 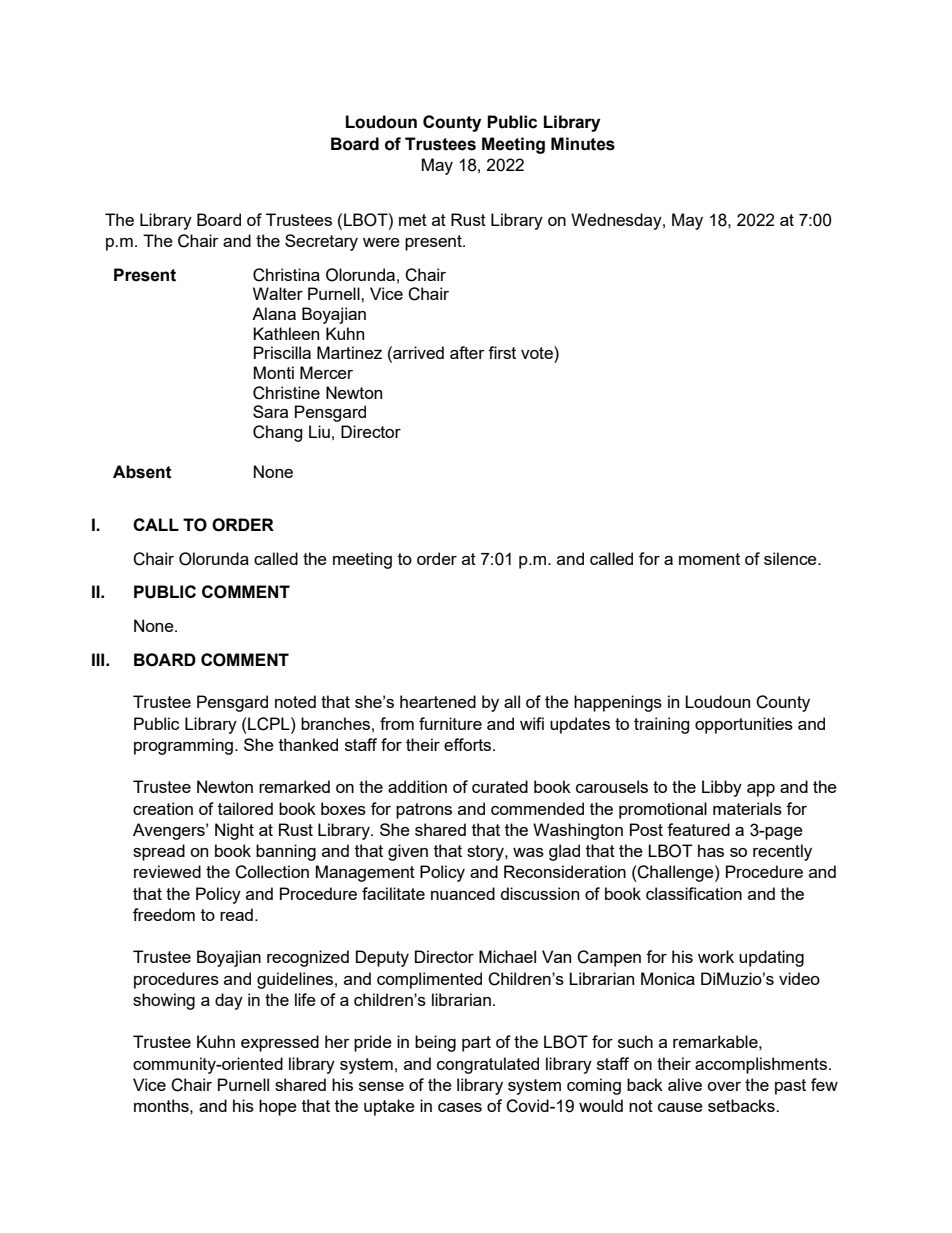 I want to click on moment, so click(x=709, y=559).
